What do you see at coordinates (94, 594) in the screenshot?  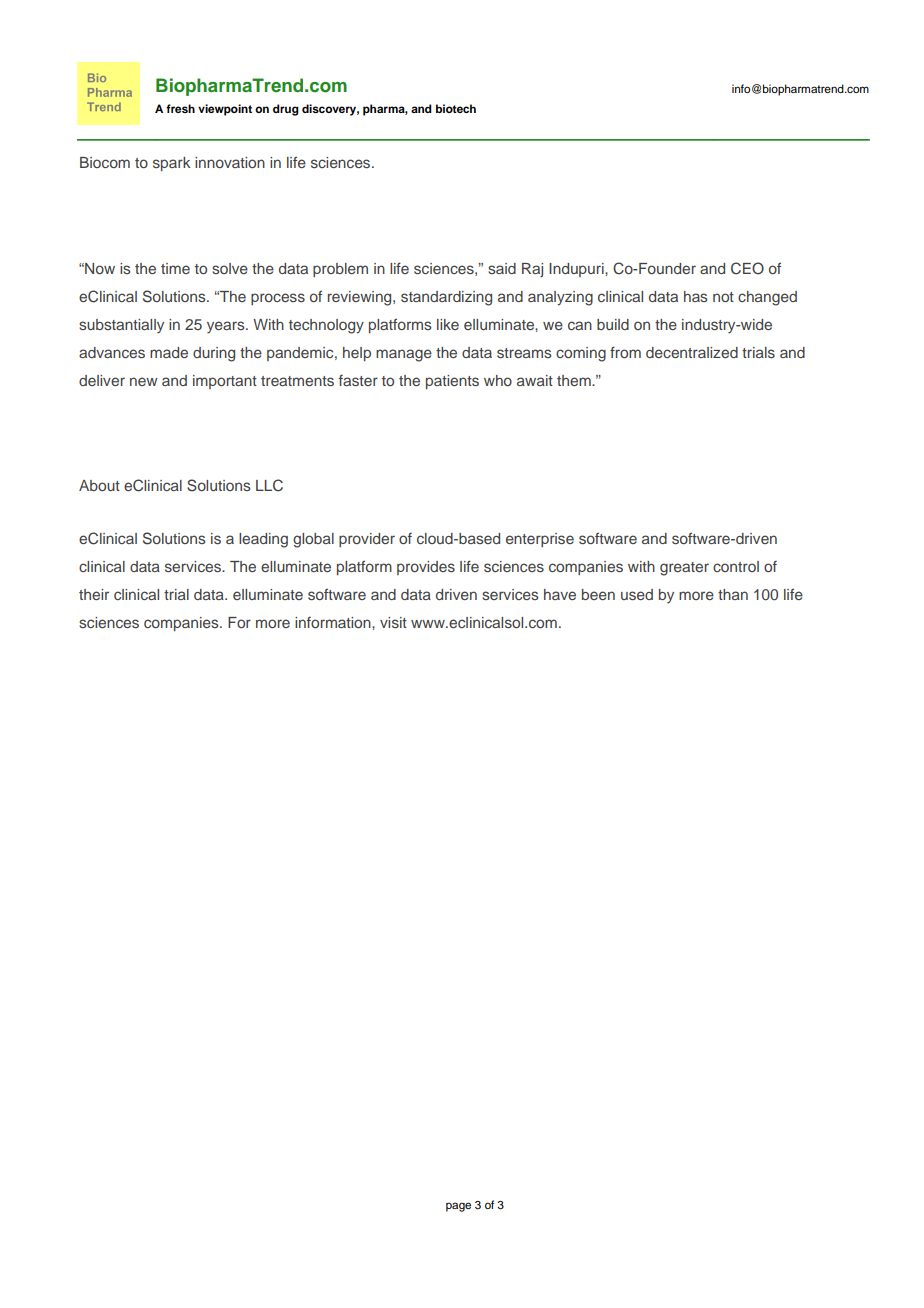 I see `their` at bounding box center [94, 594].
